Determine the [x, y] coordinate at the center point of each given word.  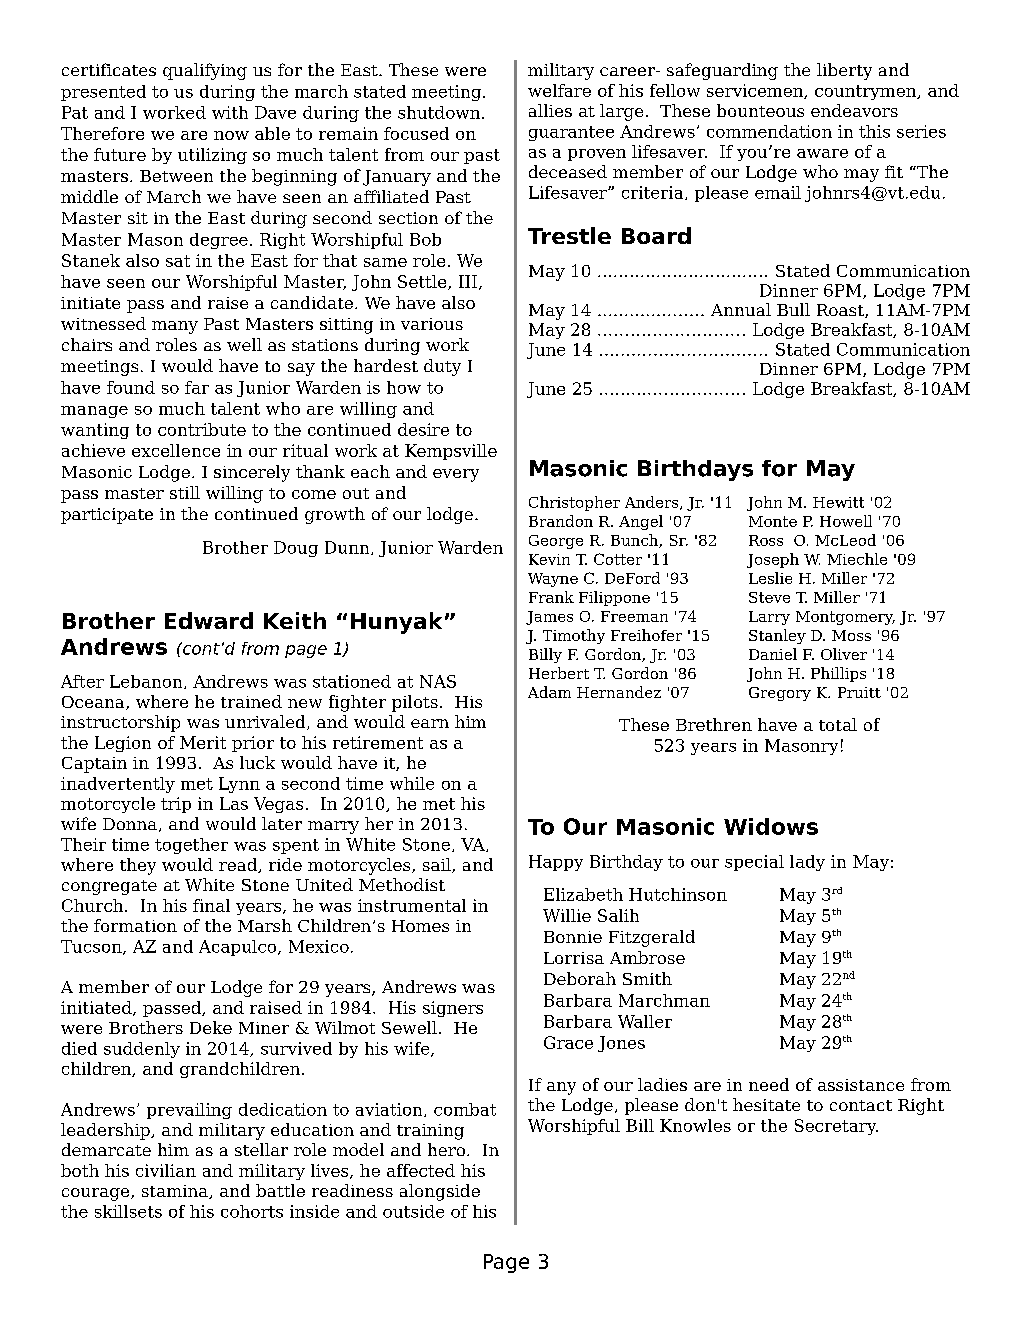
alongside [440, 1192]
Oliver [844, 654]
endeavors [854, 110]
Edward [209, 620]
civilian [166, 1170]
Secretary [836, 1127]
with [230, 112]
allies [550, 110]
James [549, 618]
